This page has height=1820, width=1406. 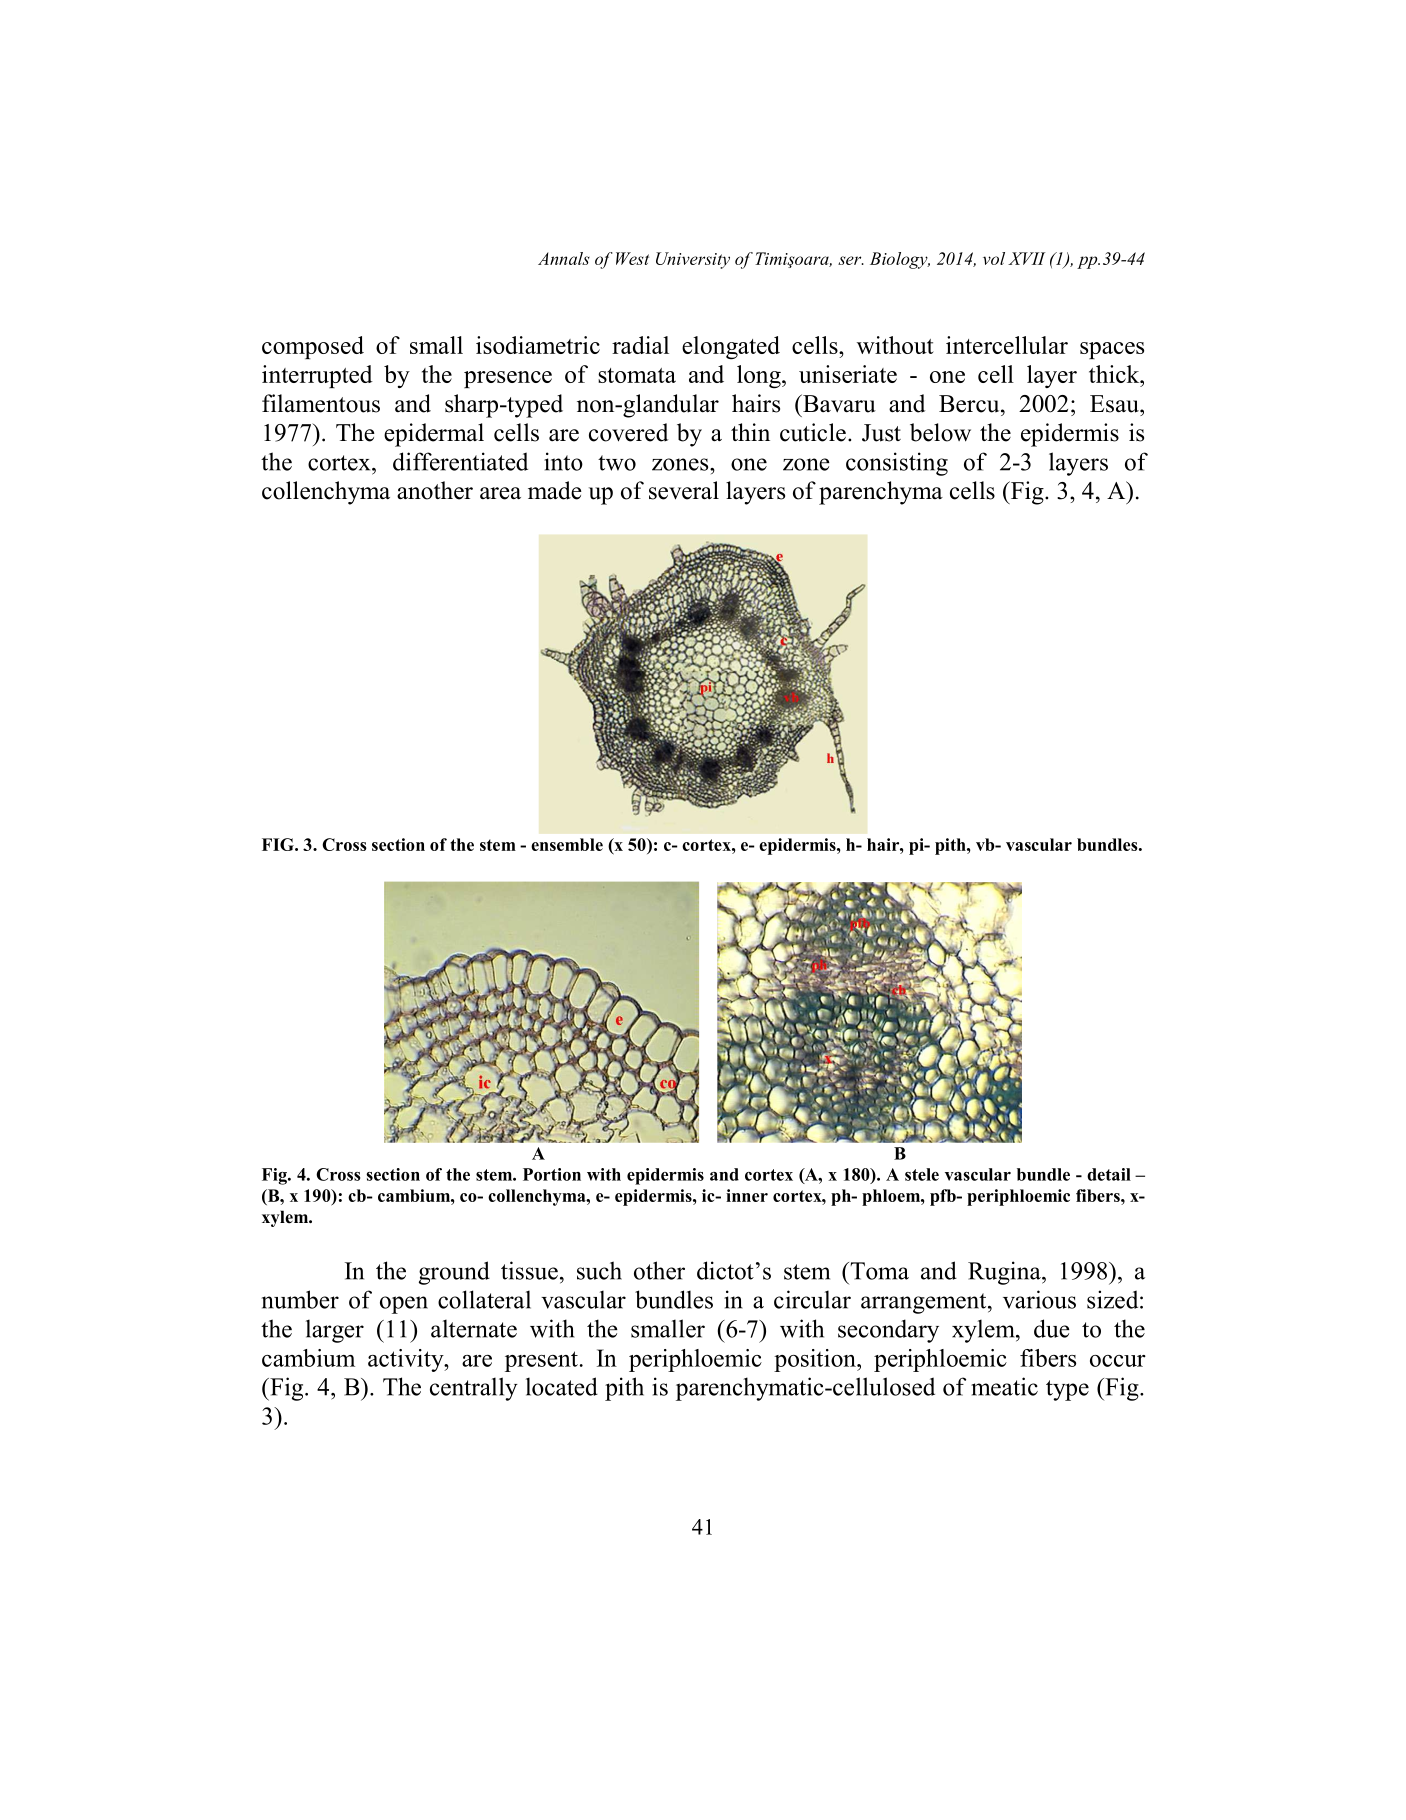 What do you see at coordinates (897, 464) in the page?
I see `consisting` at bounding box center [897, 464].
